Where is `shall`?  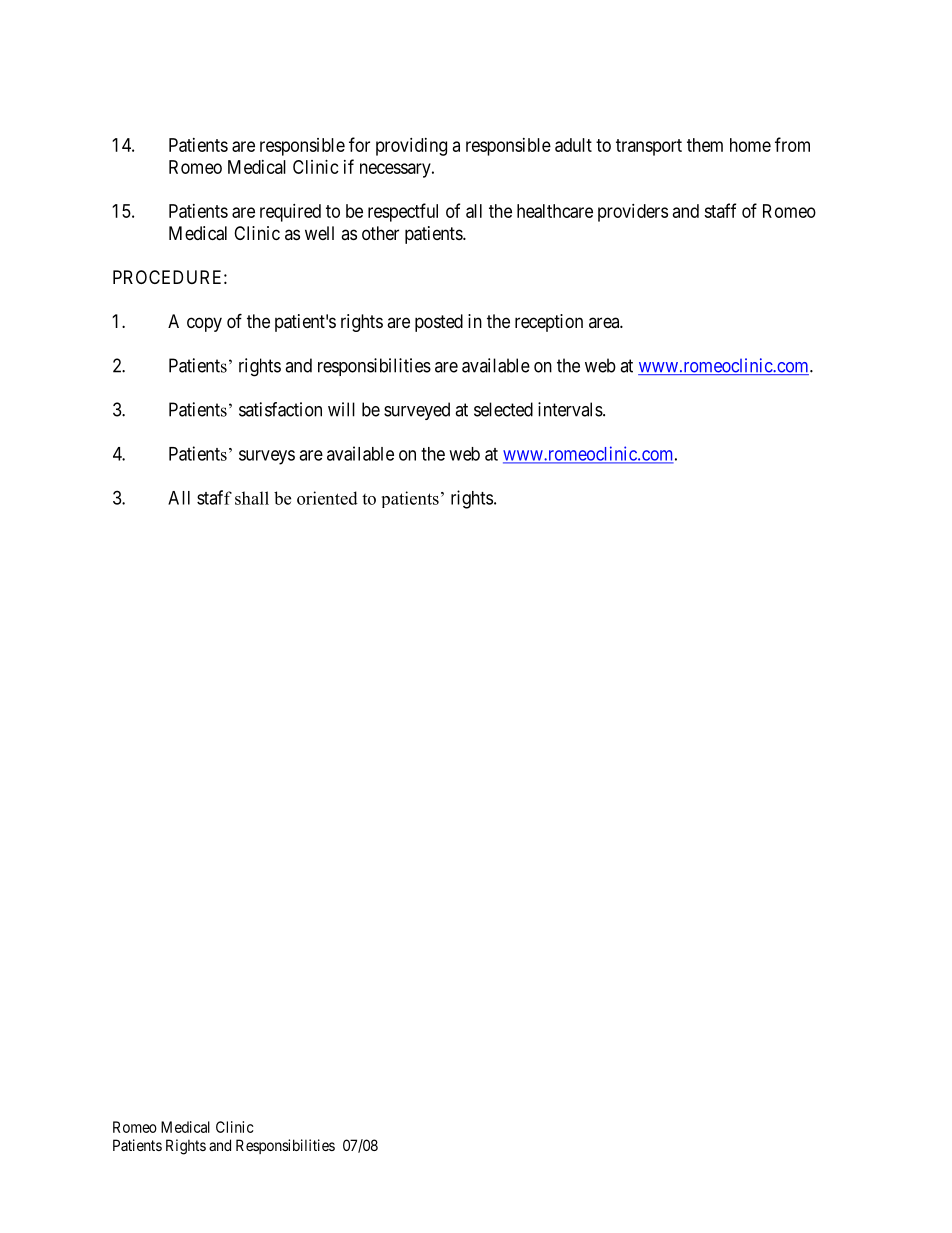 shall is located at coordinates (252, 498).
